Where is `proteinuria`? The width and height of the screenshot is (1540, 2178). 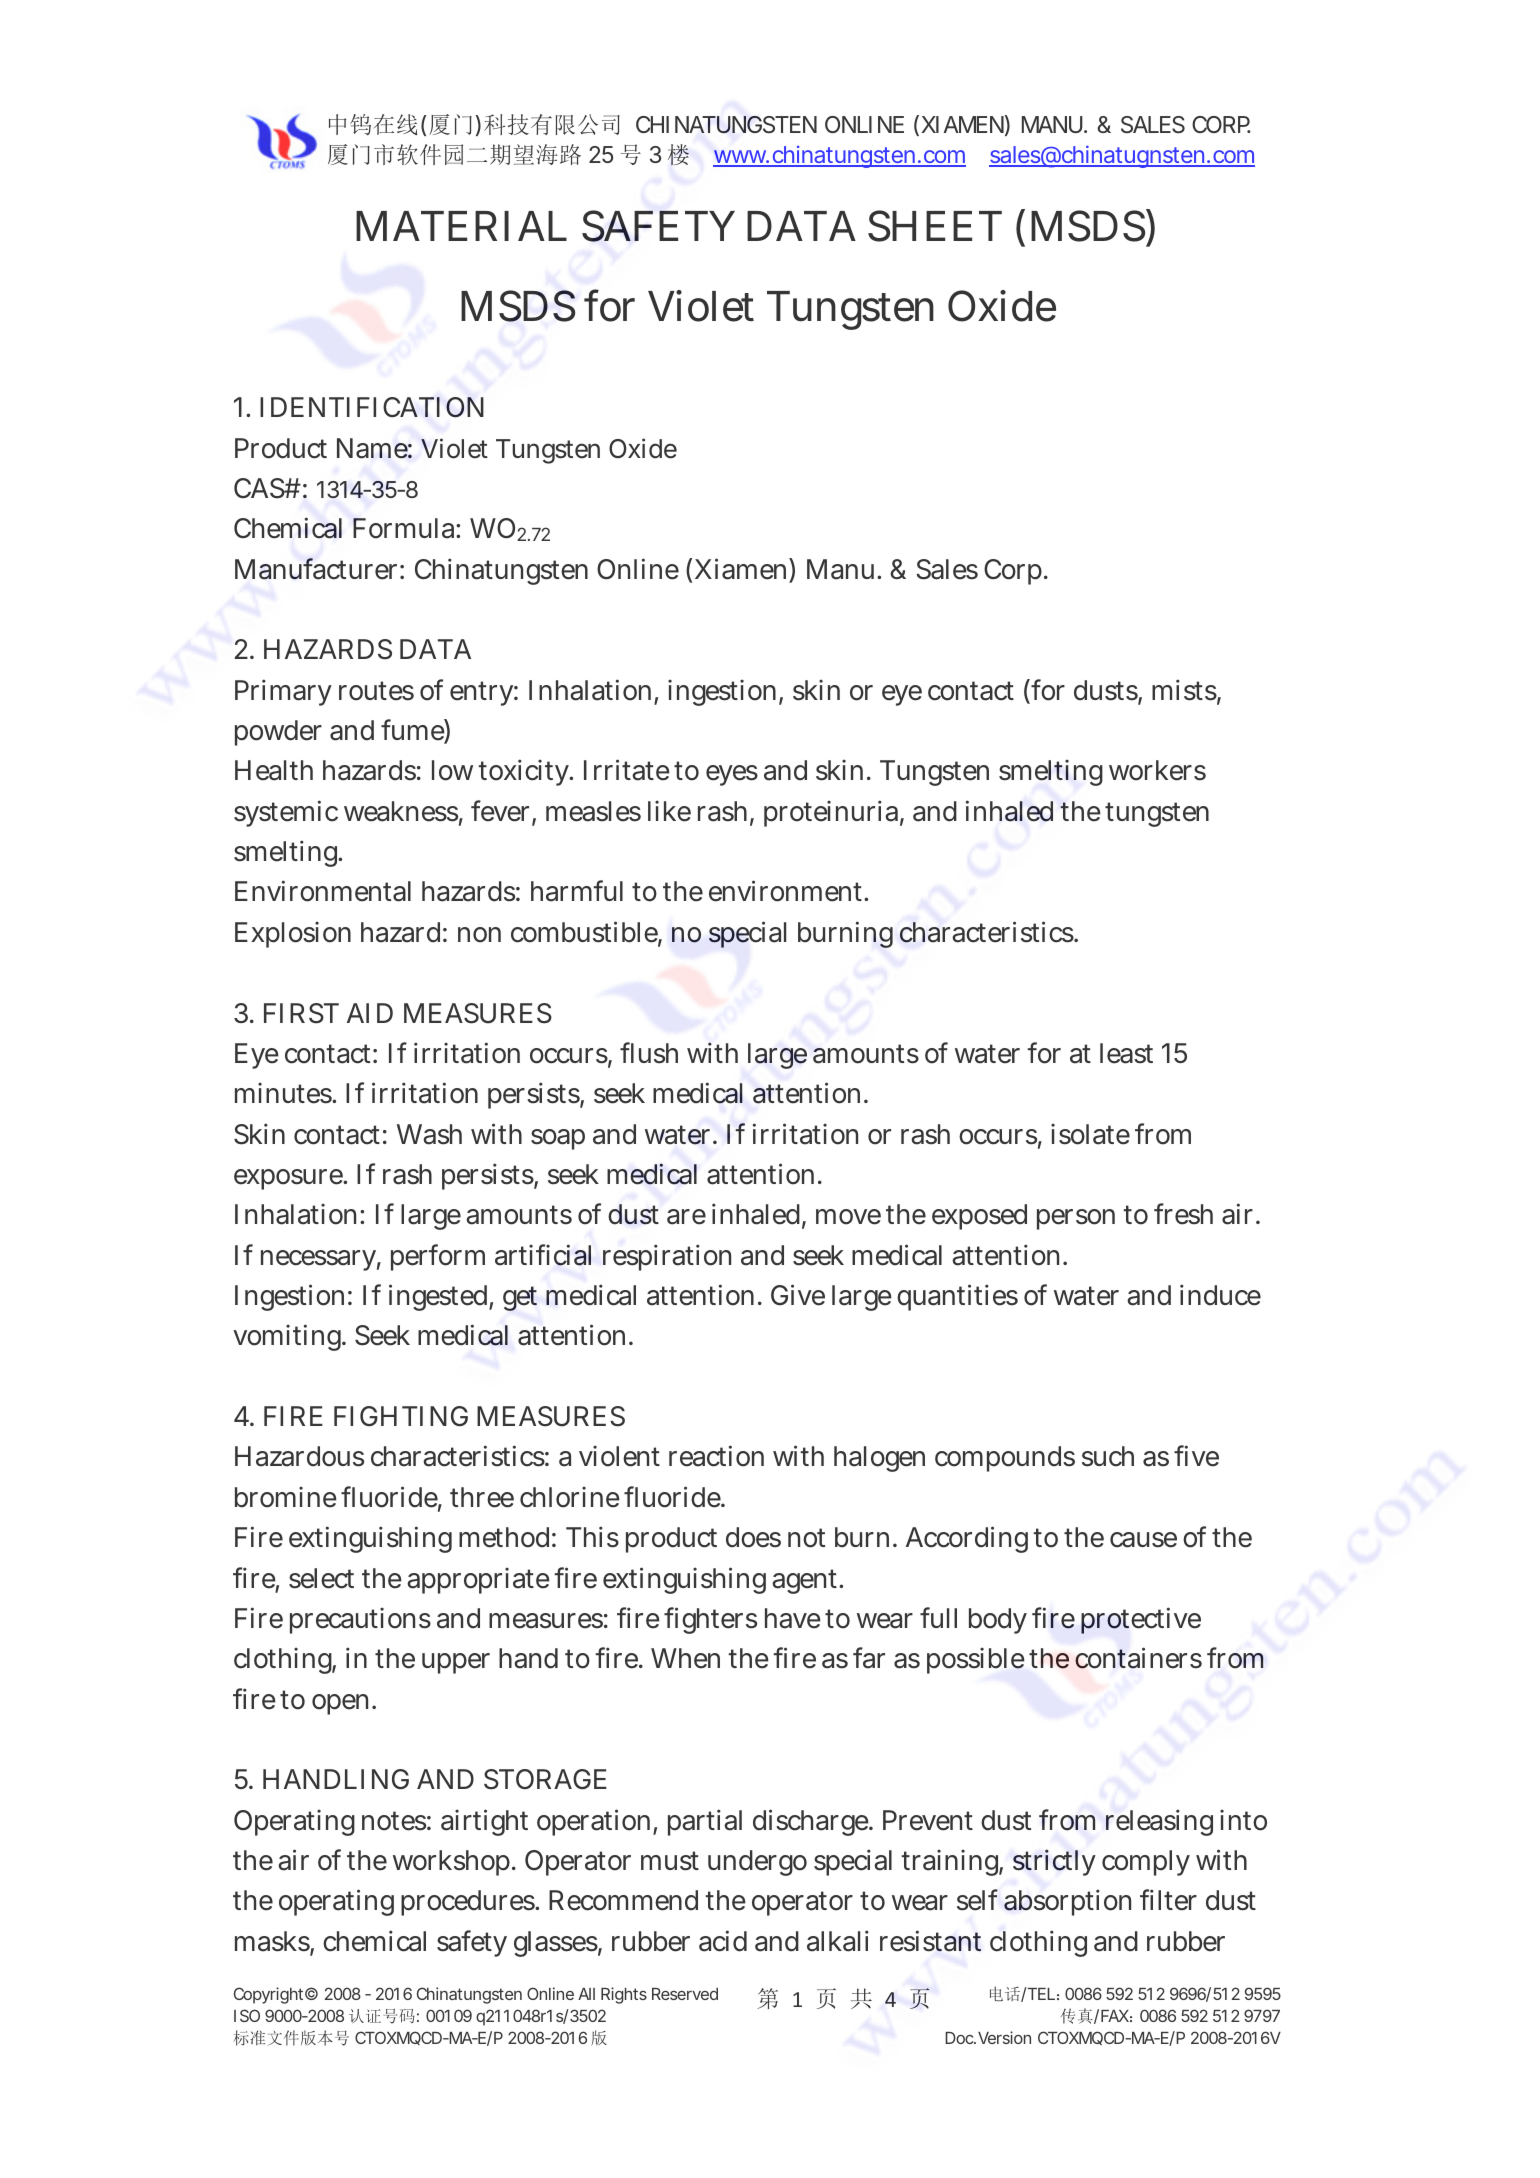
proteinuria is located at coordinates (831, 813).
